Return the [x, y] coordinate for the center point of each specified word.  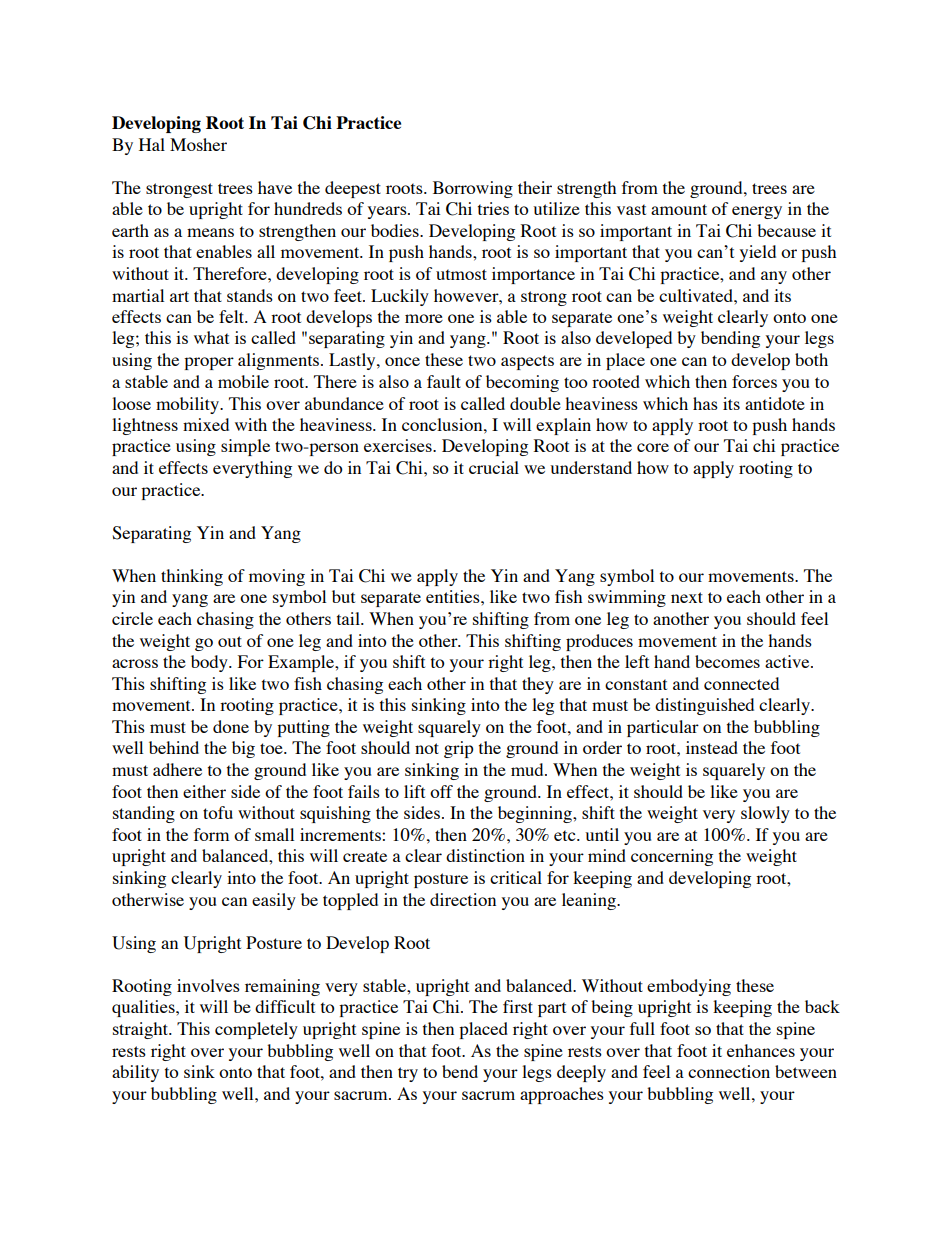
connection [729, 1071]
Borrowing [473, 189]
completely [256, 1030]
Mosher [198, 144]
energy [757, 212]
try [408, 1074]
